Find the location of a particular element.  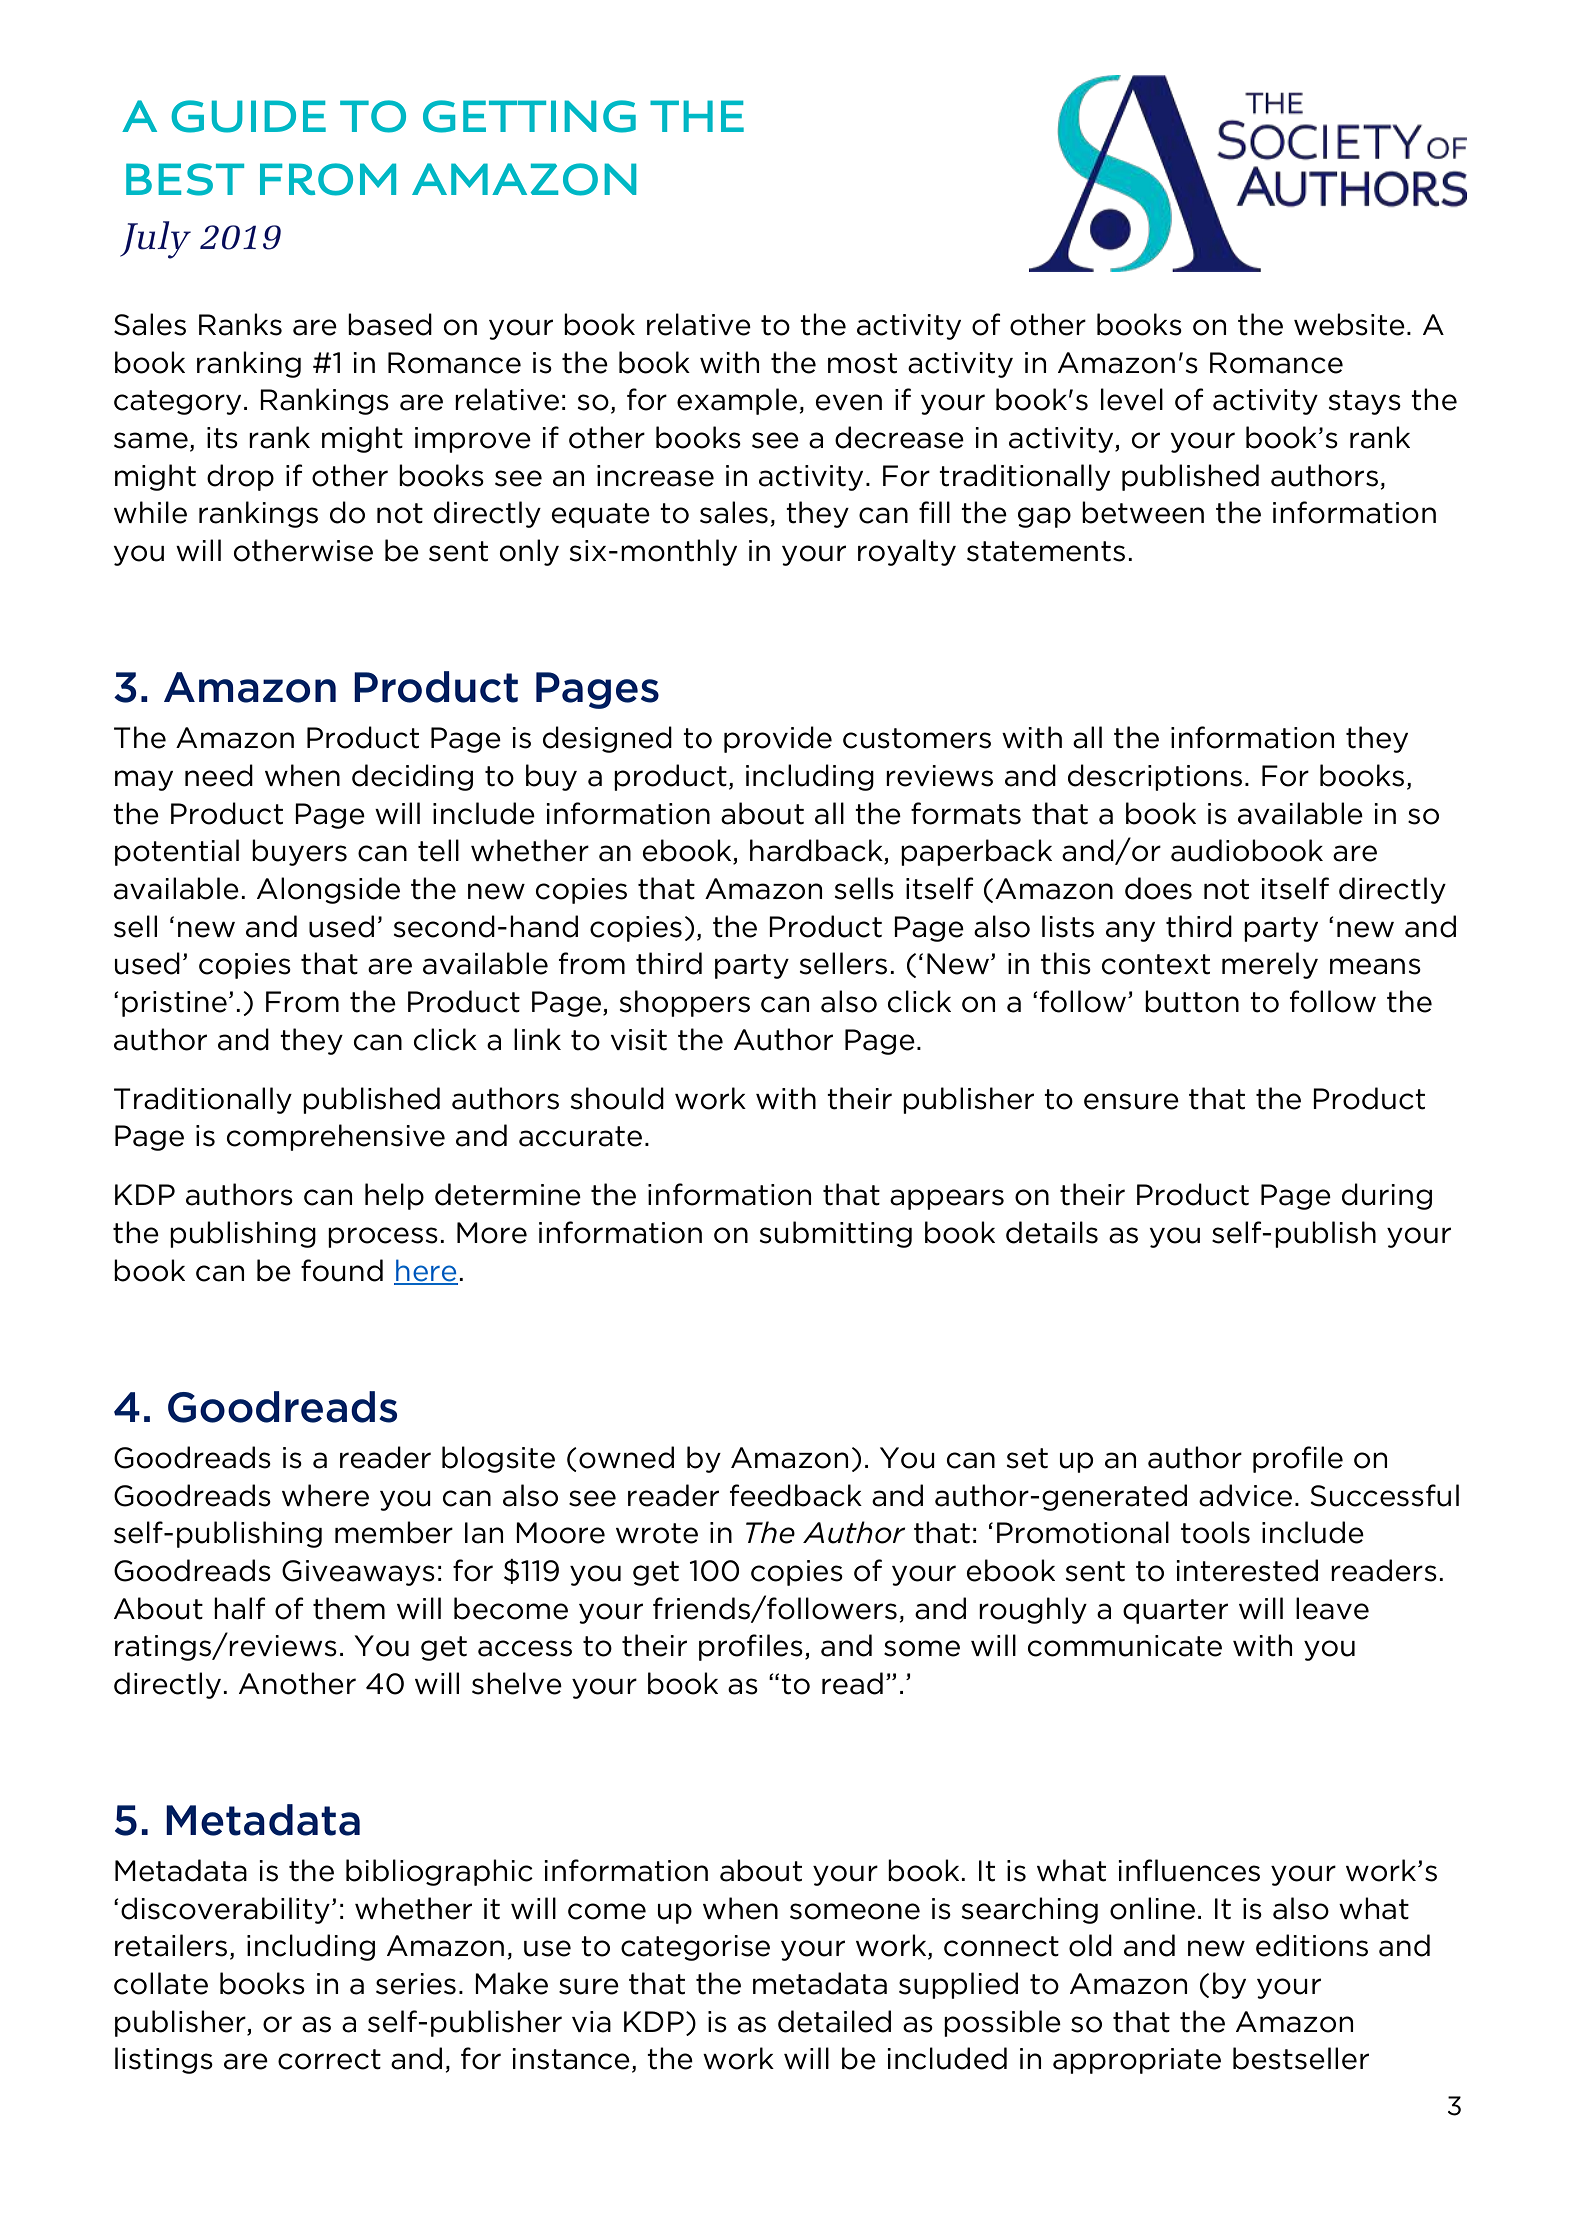

website is located at coordinates (1349, 324).
